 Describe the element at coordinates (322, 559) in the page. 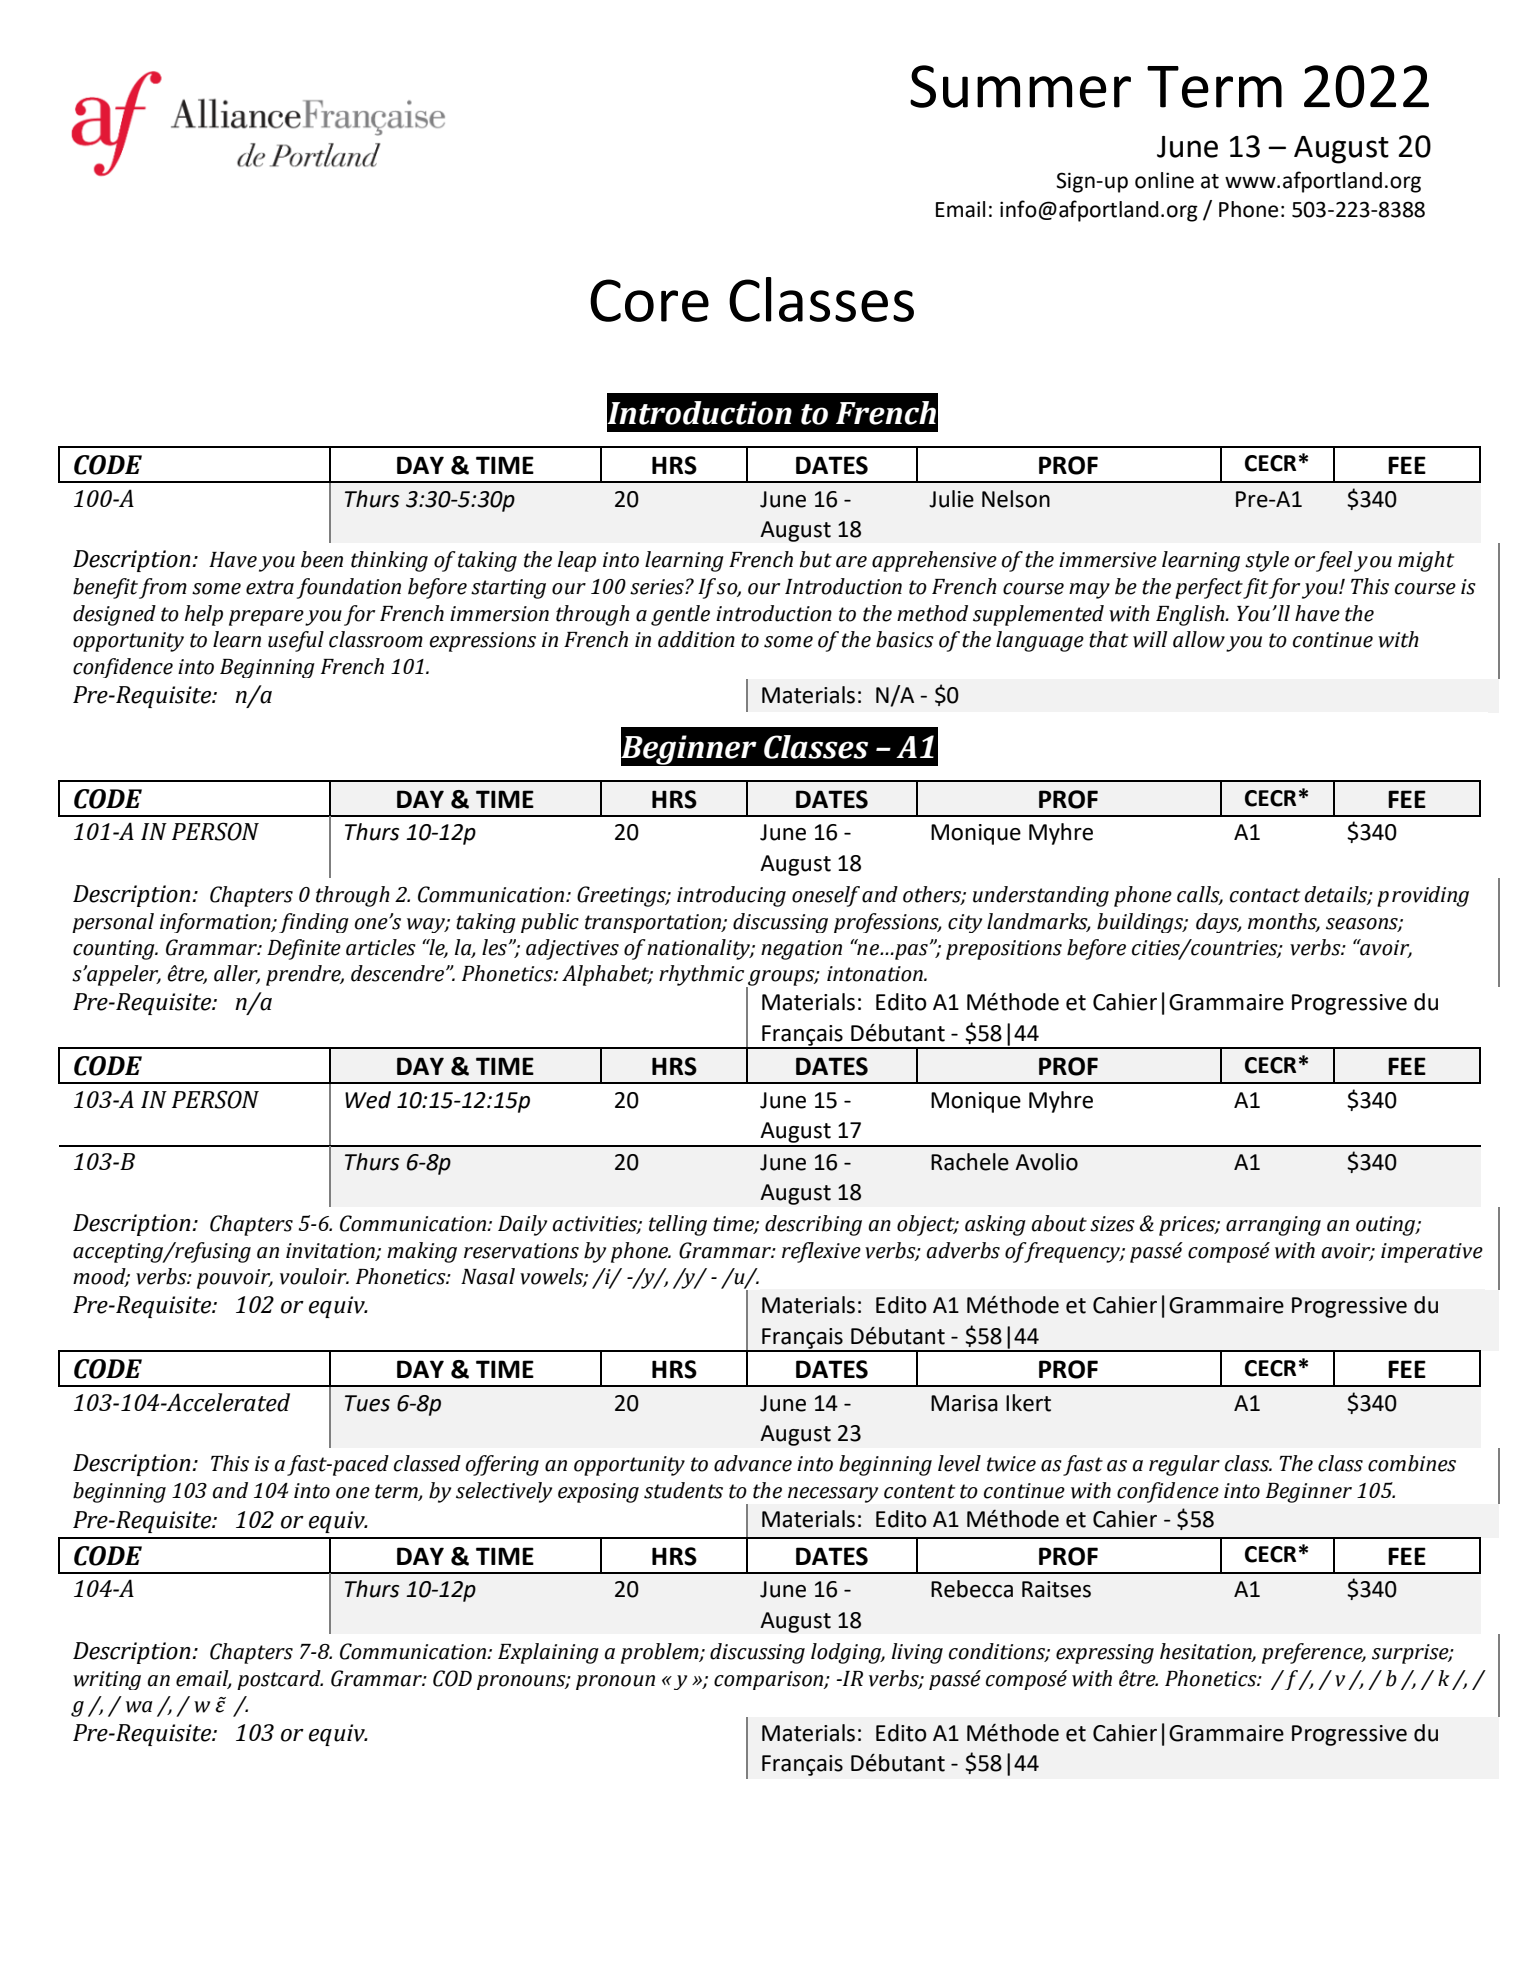

I see `been` at that location.
